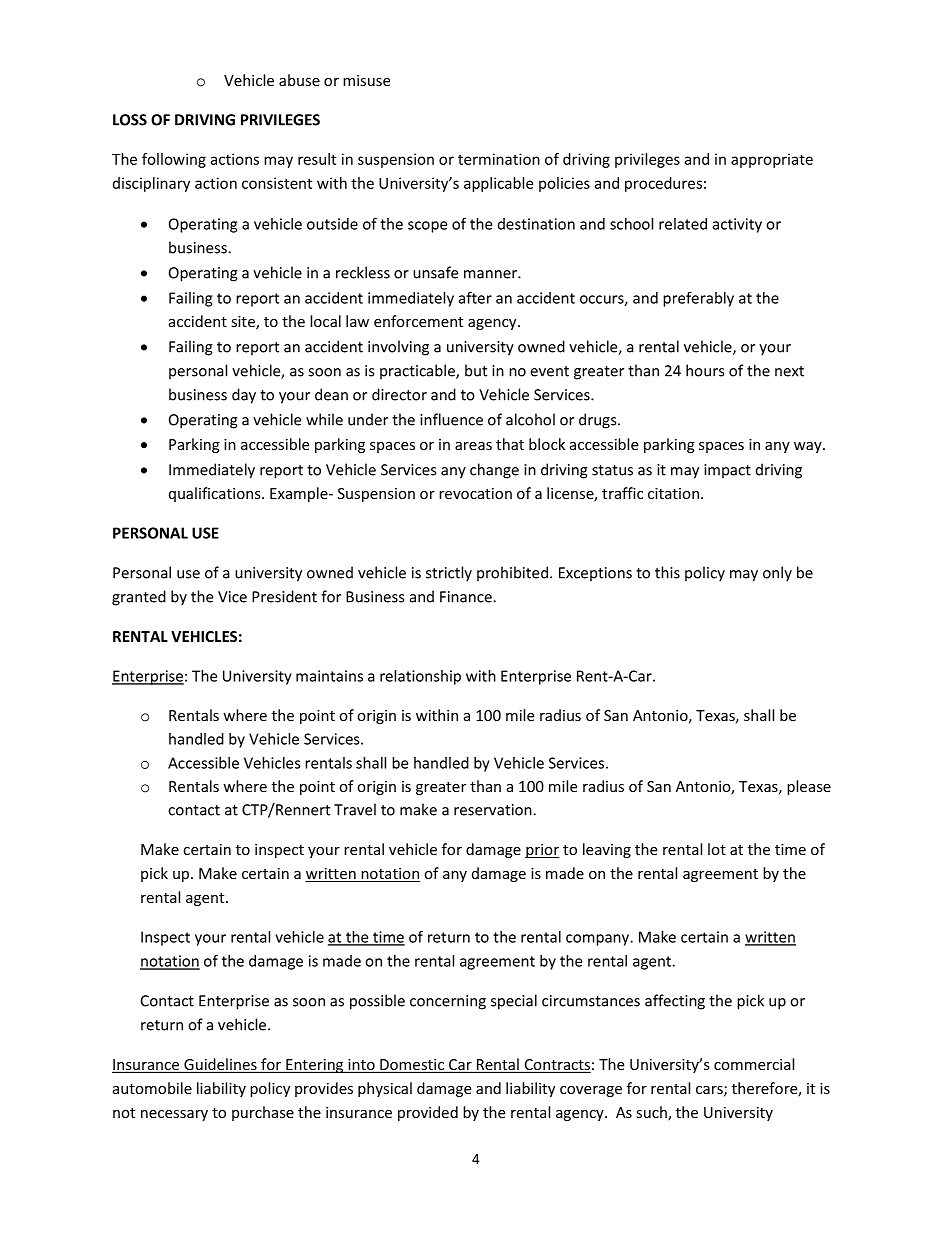 Image resolution: width=952 pixels, height=1233 pixels. I want to click on areas, so click(473, 446).
